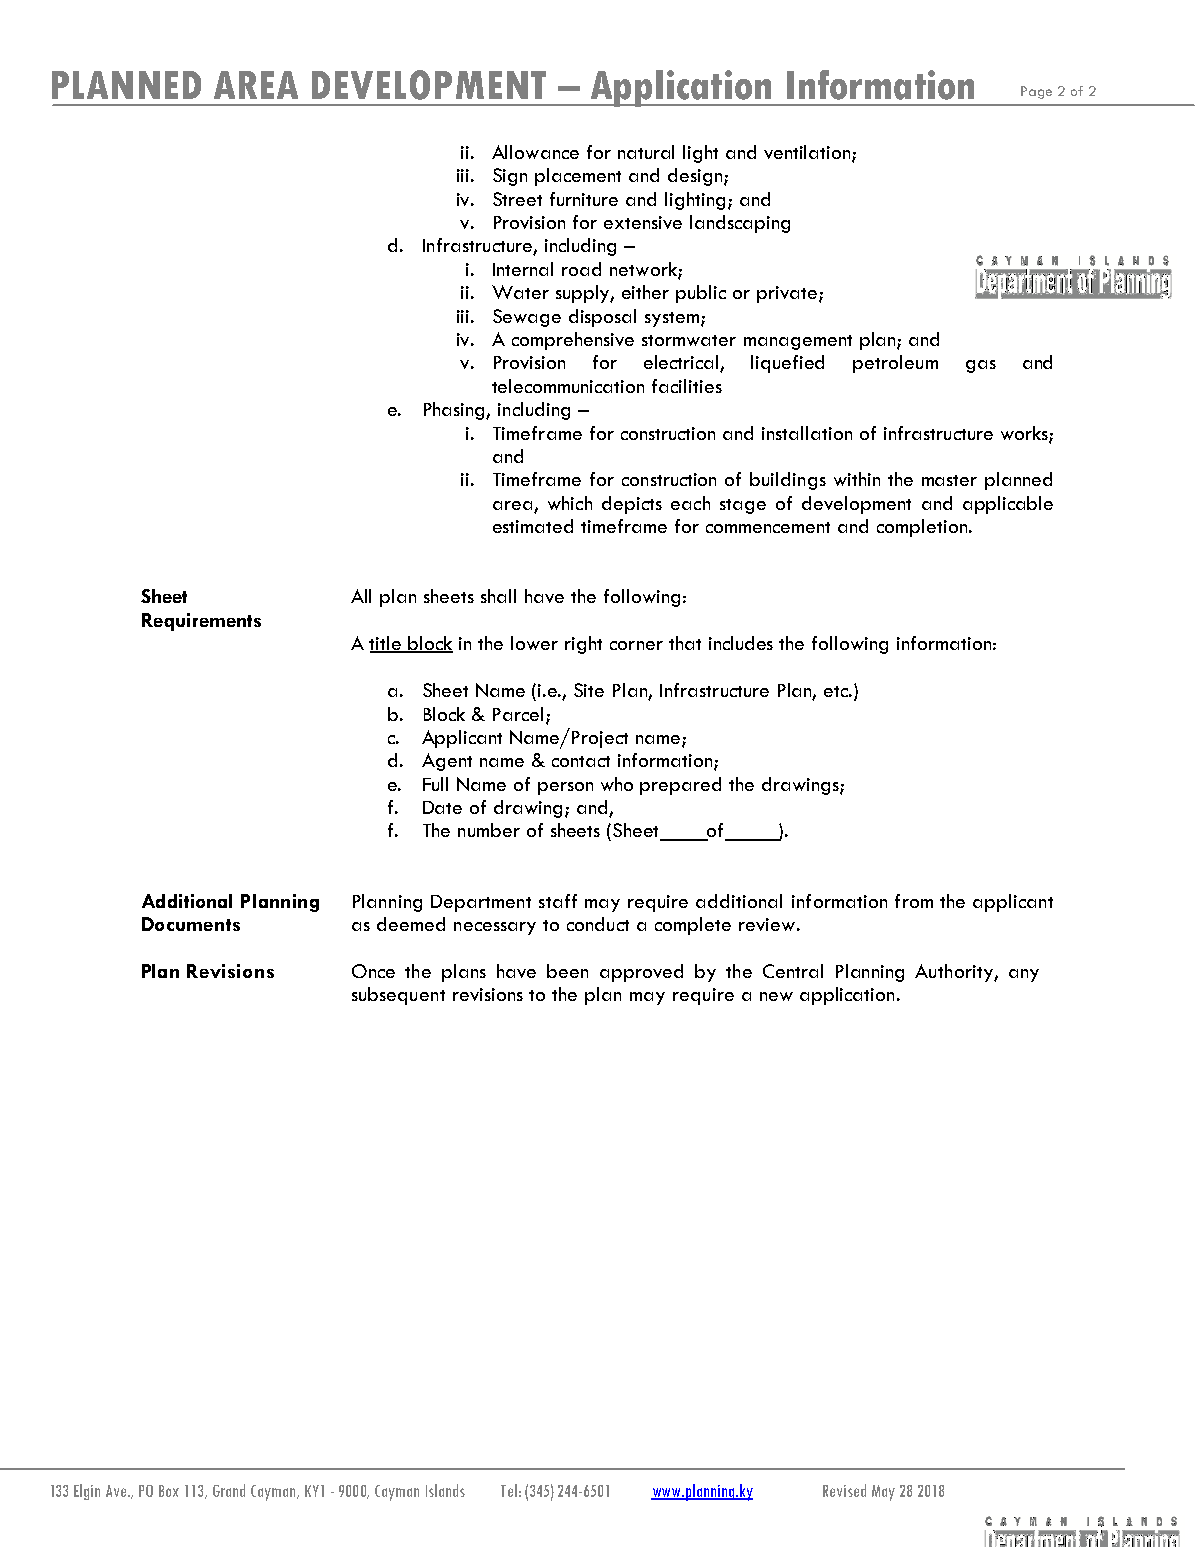  Describe the element at coordinates (533, 526) in the page. I see `estimated` at that location.
